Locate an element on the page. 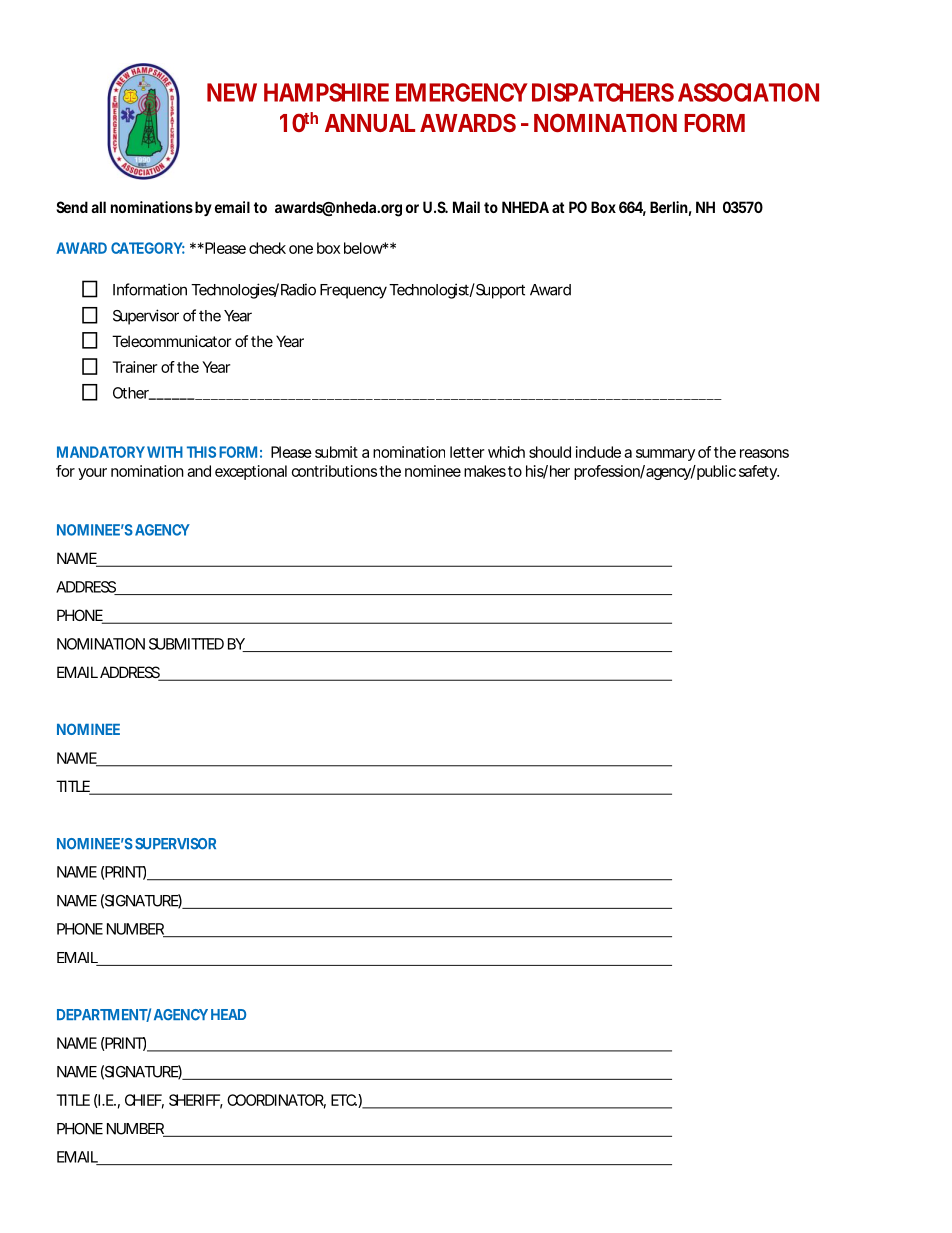 Image resolution: width=952 pixels, height=1233 pixels. CHIEF is located at coordinates (143, 1100).
